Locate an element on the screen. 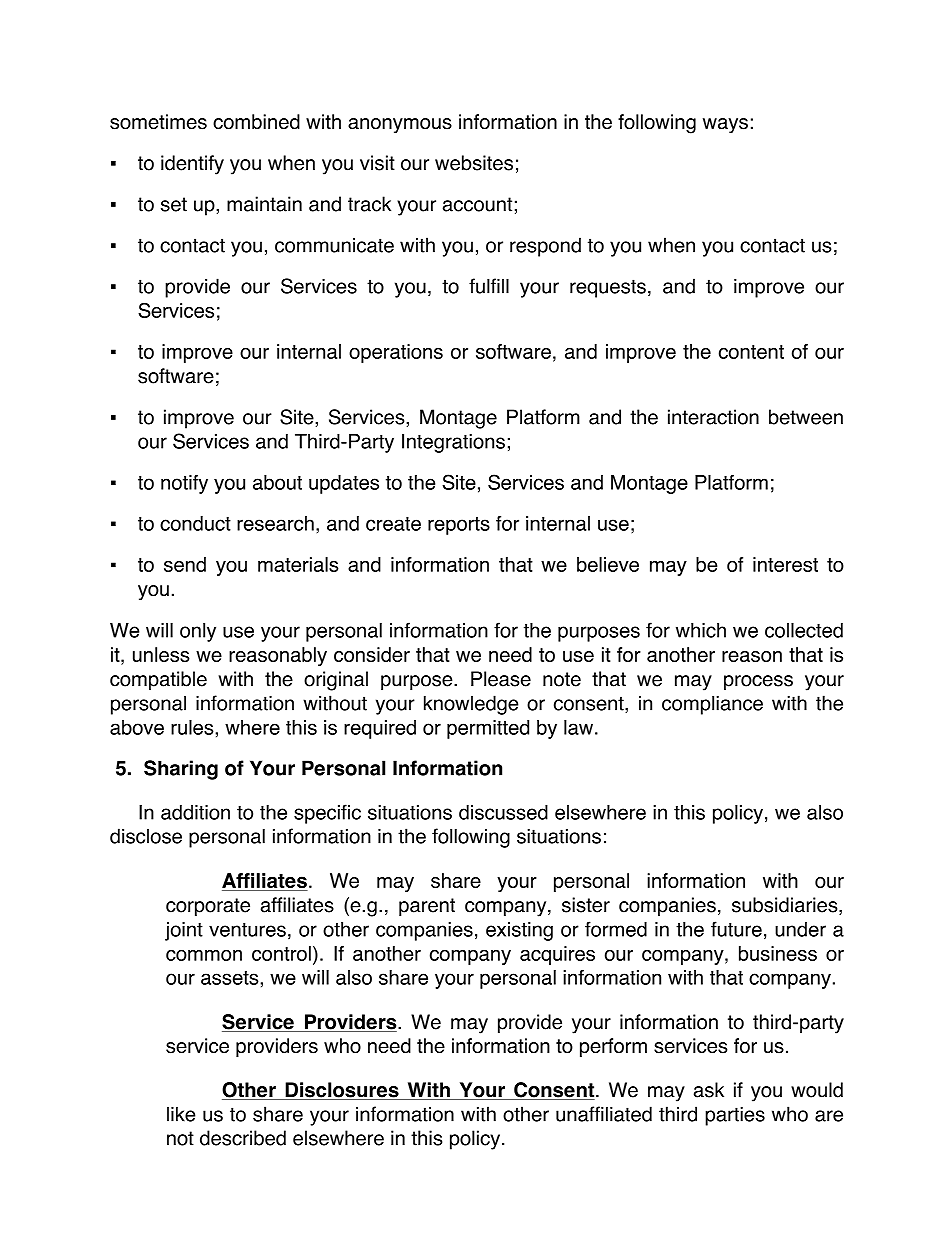 The image size is (952, 1233). subsidiaries is located at coordinates (786, 906).
